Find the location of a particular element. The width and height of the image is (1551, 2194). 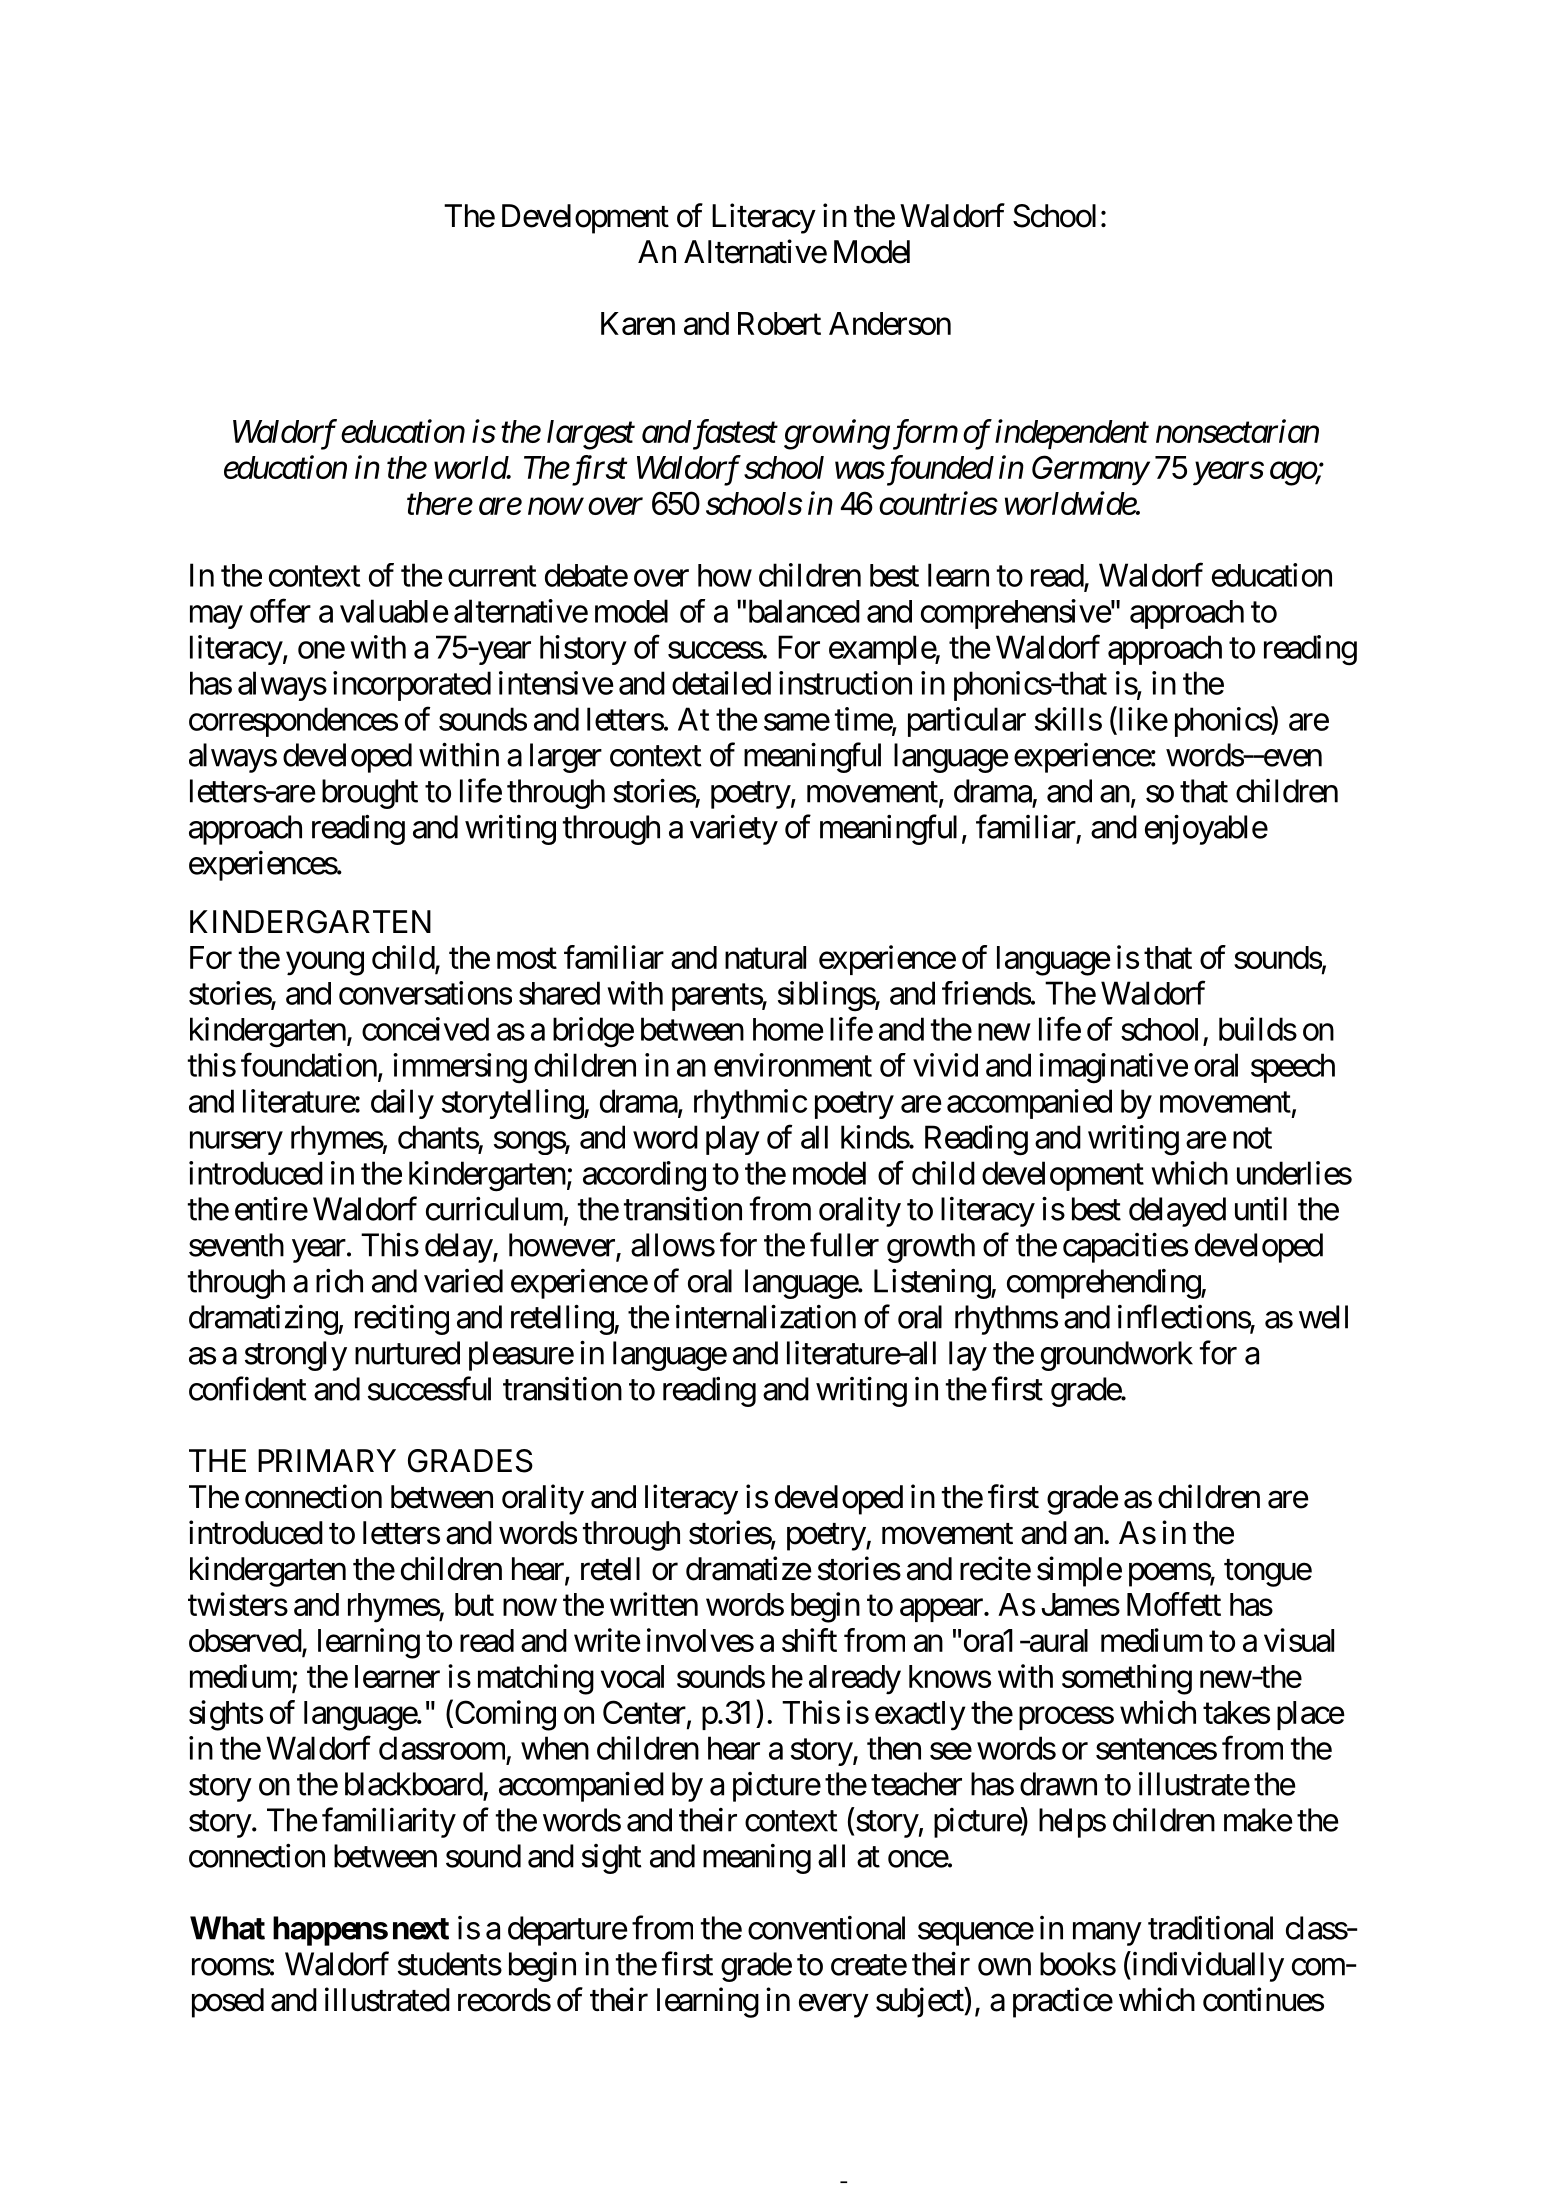

largest is located at coordinates (591, 435).
